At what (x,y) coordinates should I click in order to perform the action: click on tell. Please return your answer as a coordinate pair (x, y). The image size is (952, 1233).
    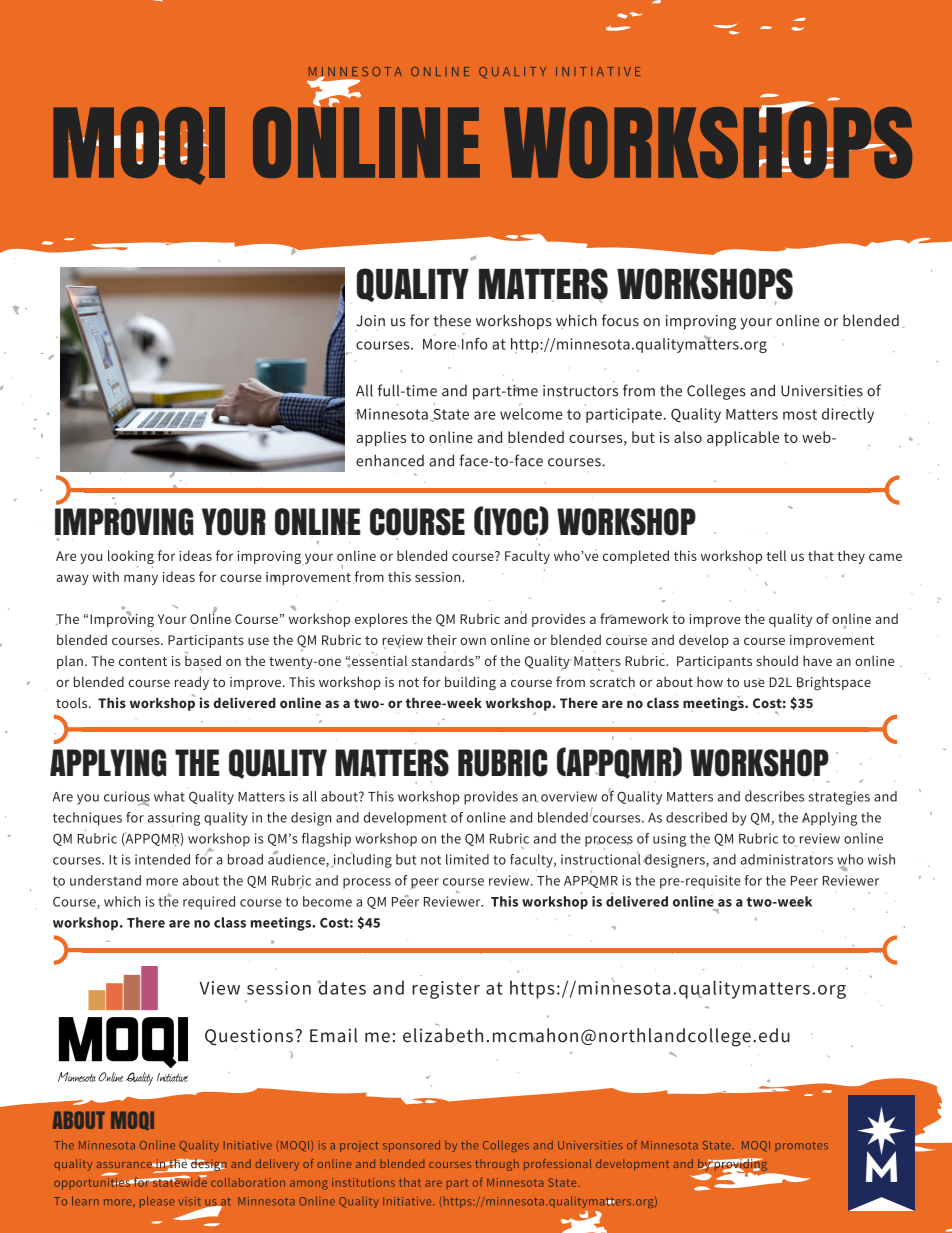
    Looking at the image, I should click on (776, 555).
